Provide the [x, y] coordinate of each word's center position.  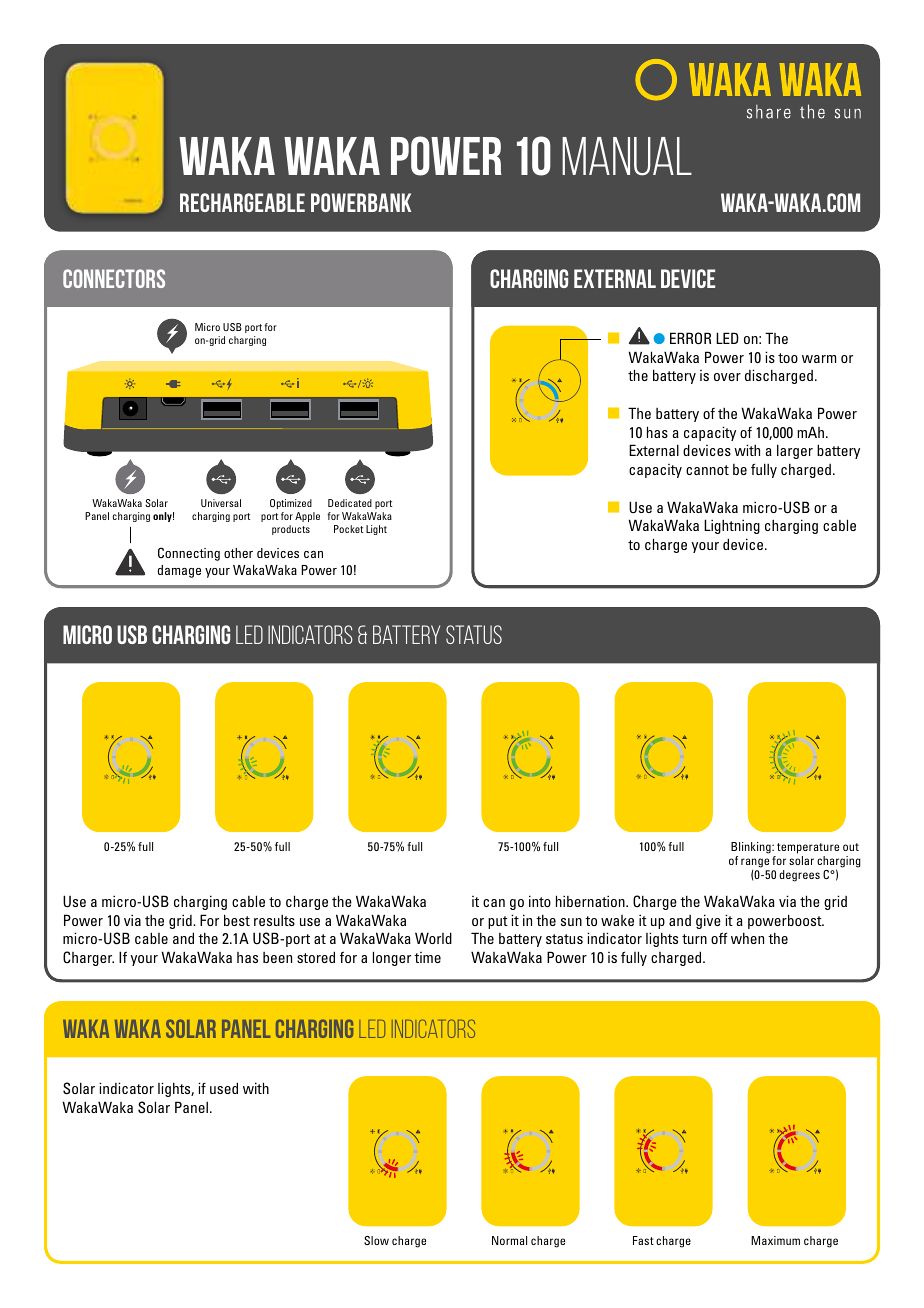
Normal [509, 1240]
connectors [114, 278]
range [755, 864]
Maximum [775, 1240]
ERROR [690, 338]
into [540, 901]
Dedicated [350, 503]
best [237, 920]
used [224, 1088]
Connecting [189, 554]
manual [627, 156]
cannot [707, 470]
